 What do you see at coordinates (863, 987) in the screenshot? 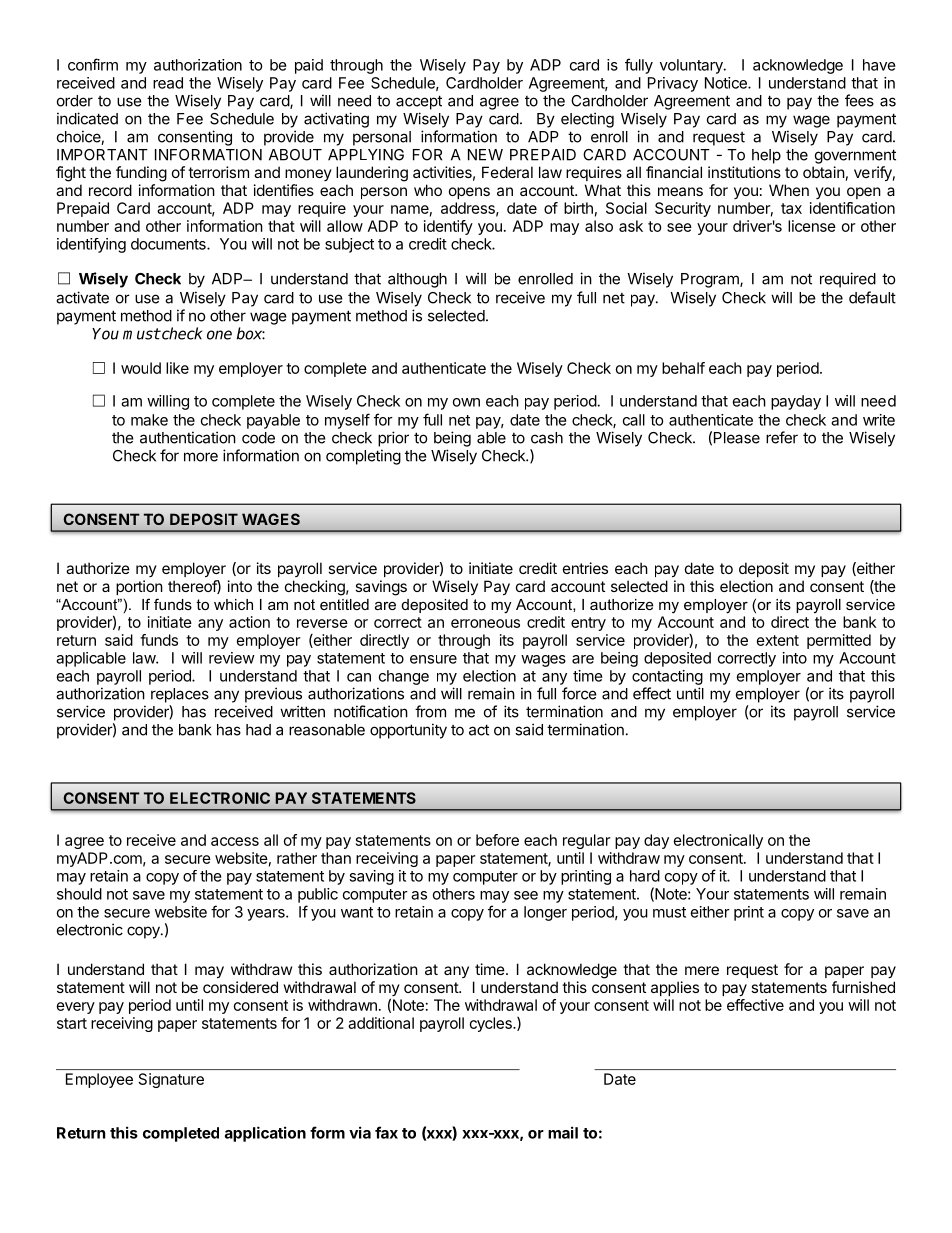
I see `furnished` at bounding box center [863, 987].
